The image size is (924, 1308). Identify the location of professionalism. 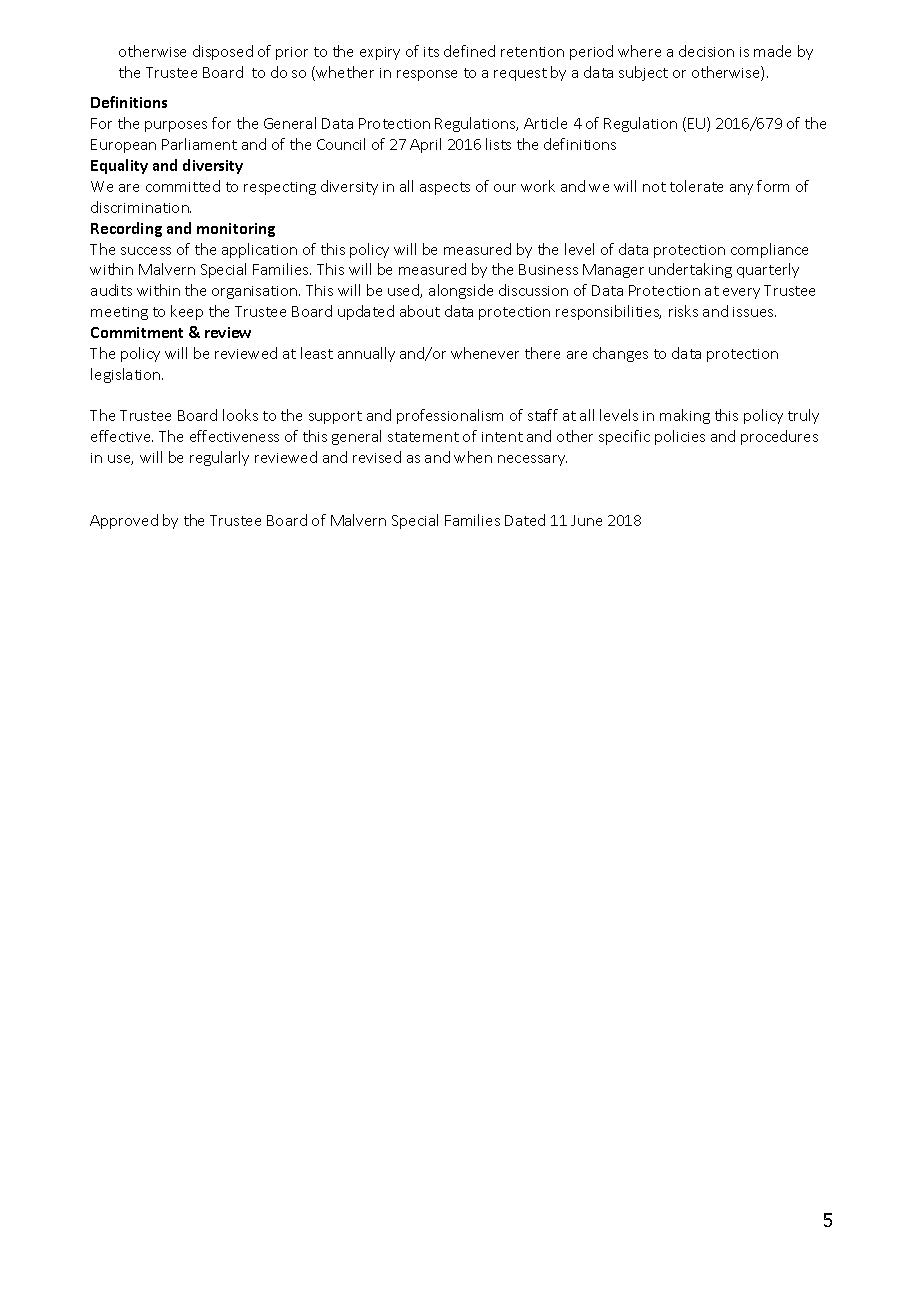
(450, 416).
